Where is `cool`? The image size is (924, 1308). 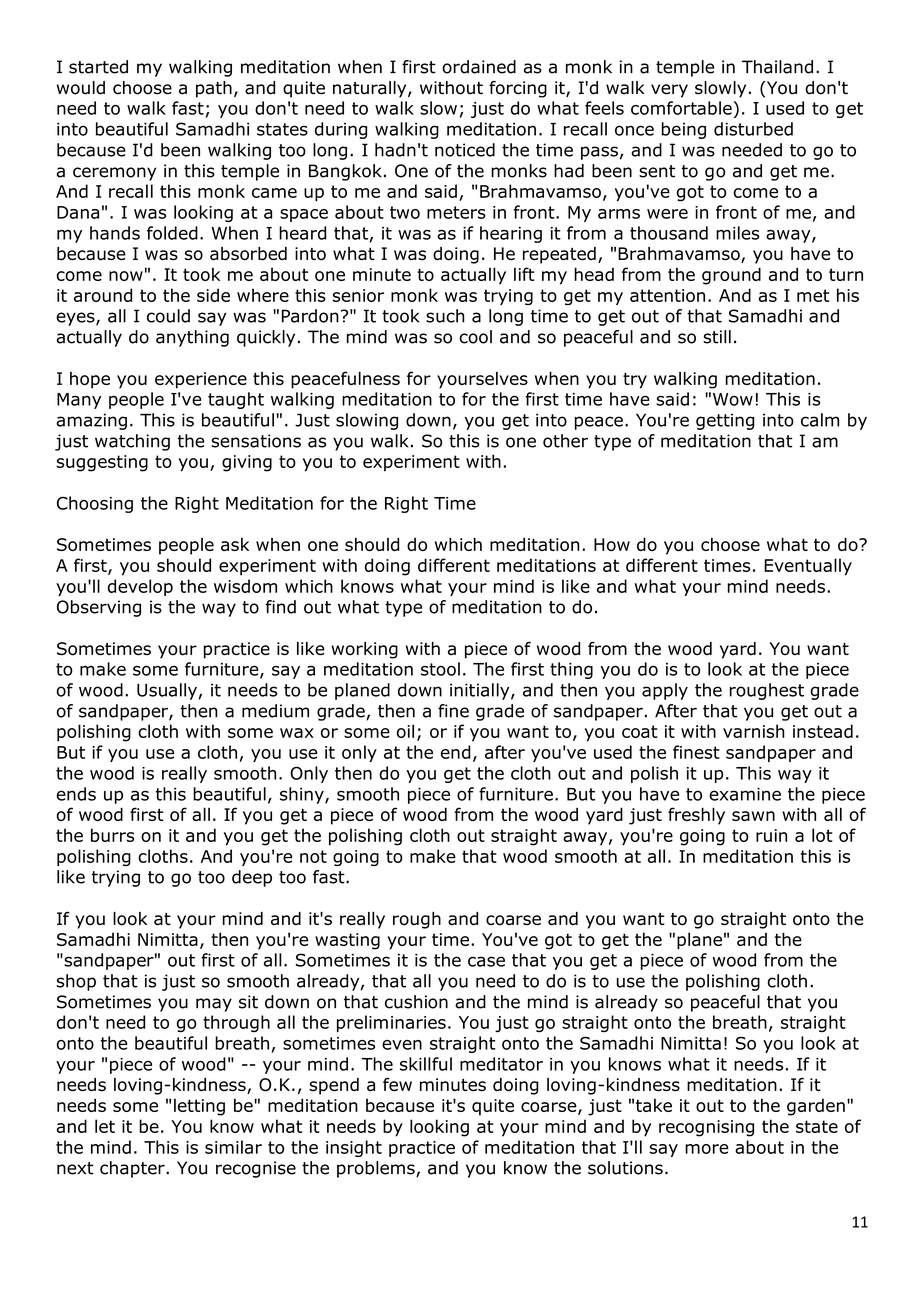 cool is located at coordinates (475, 337).
